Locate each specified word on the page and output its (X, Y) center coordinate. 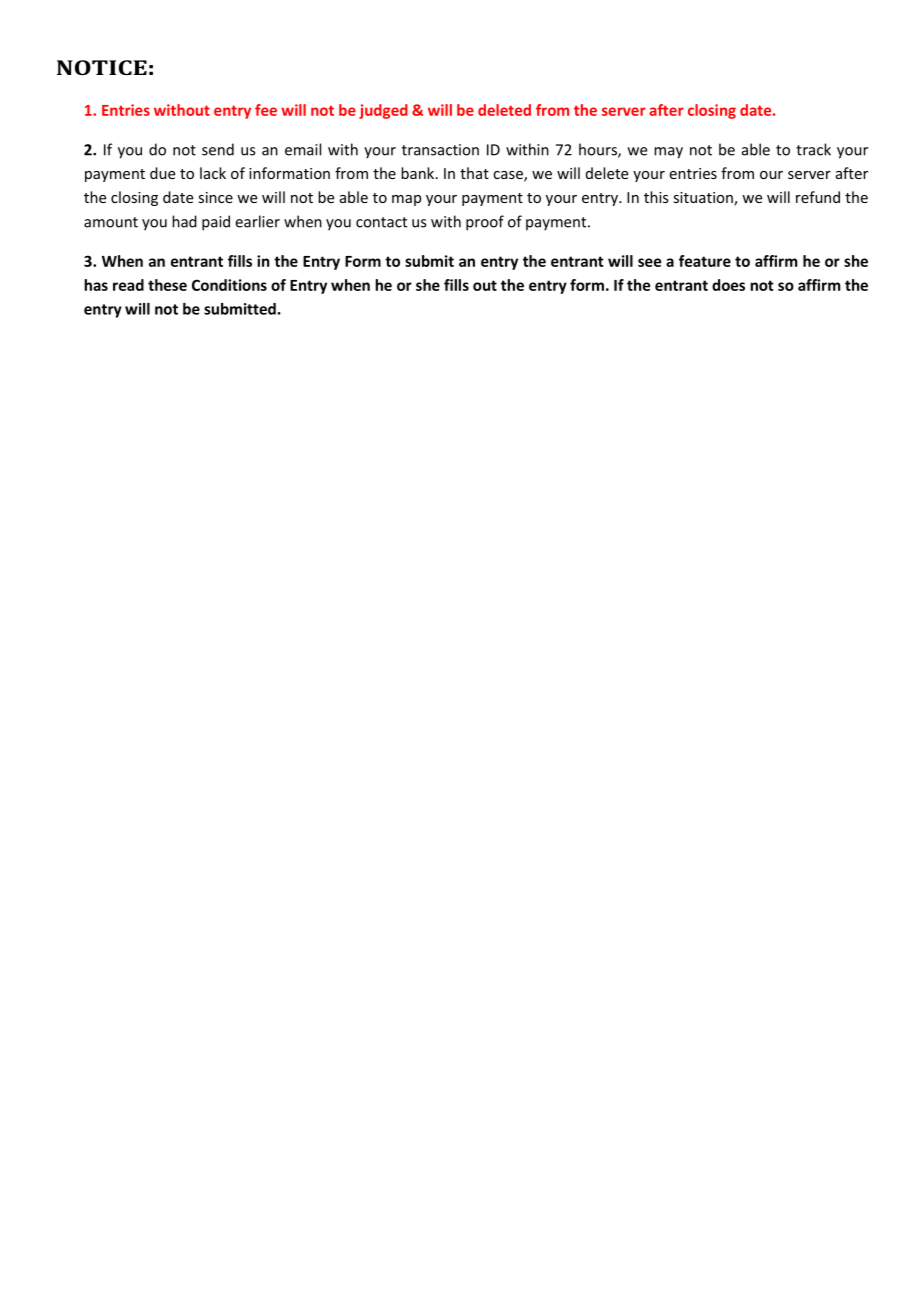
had (184, 221)
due (162, 173)
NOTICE (102, 67)
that (474, 173)
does (728, 285)
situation (704, 199)
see (649, 262)
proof (485, 223)
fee (266, 110)
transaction (440, 150)
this (656, 197)
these (167, 285)
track (813, 149)
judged (383, 111)
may (668, 153)
